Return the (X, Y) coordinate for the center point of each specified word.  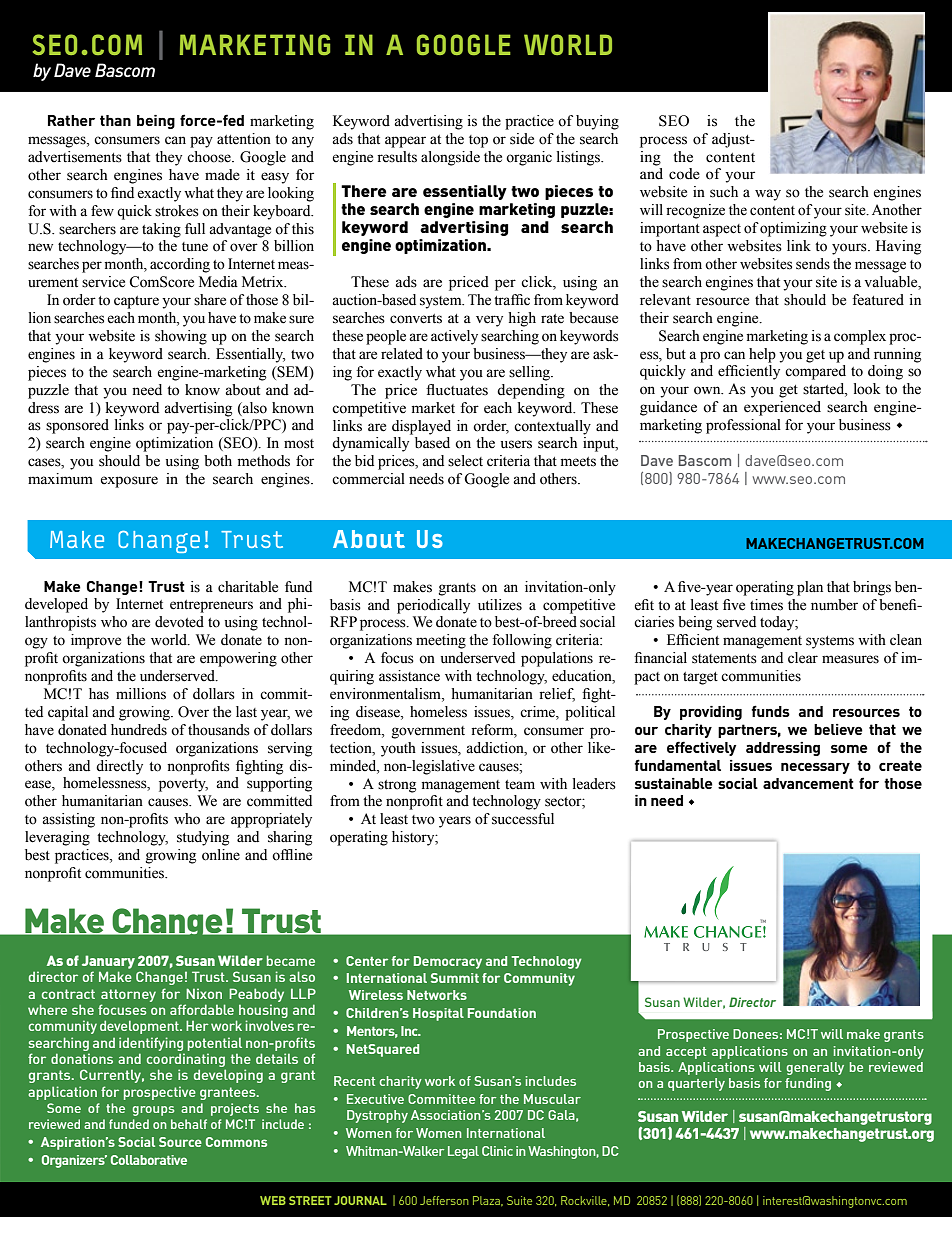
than (115, 120)
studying (203, 838)
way (768, 195)
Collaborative (149, 1160)
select (465, 461)
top (478, 141)
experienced (782, 408)
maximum (60, 479)
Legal (463, 1152)
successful (523, 819)
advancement (808, 783)
